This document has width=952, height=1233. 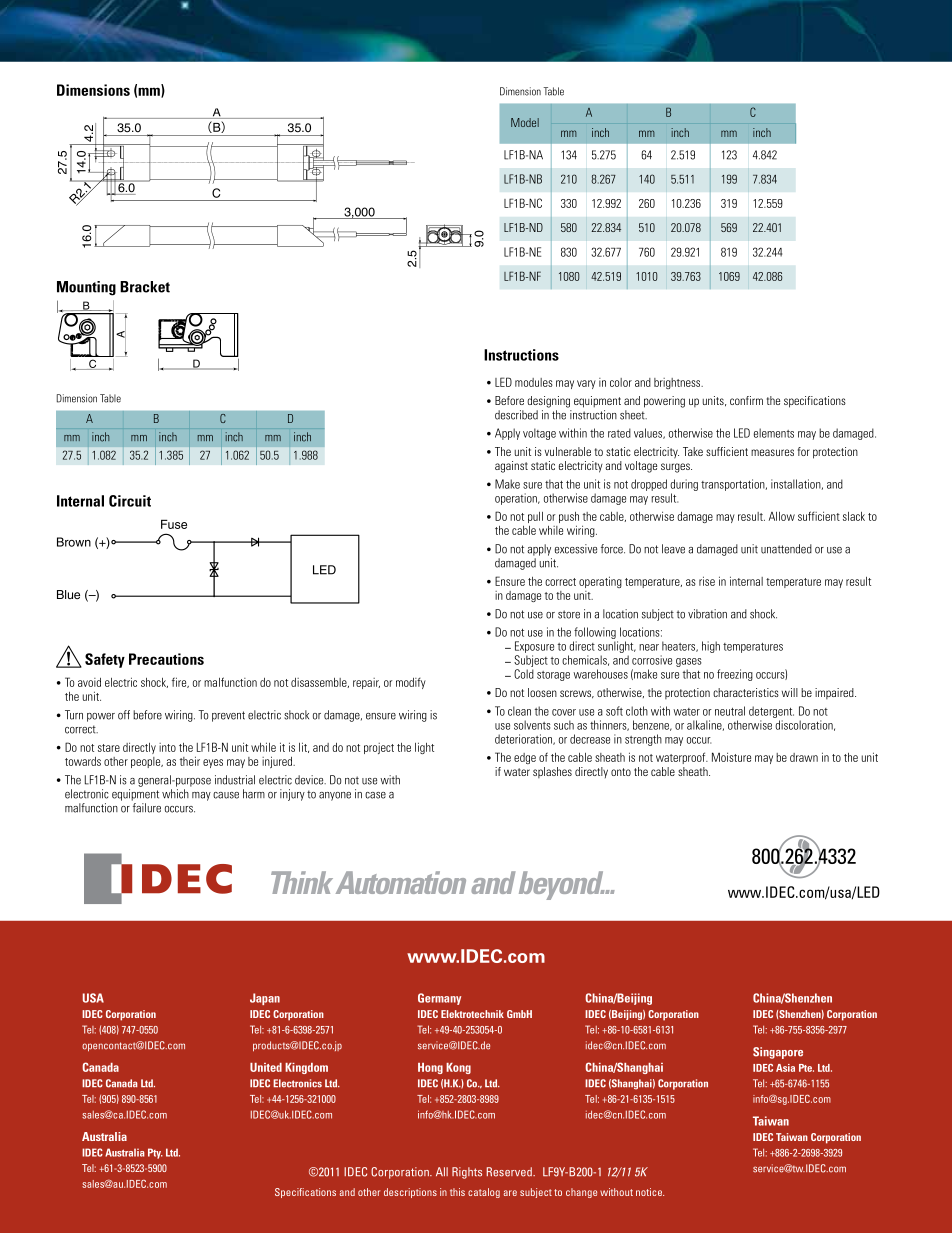 I want to click on Moisture, so click(x=731, y=757).
